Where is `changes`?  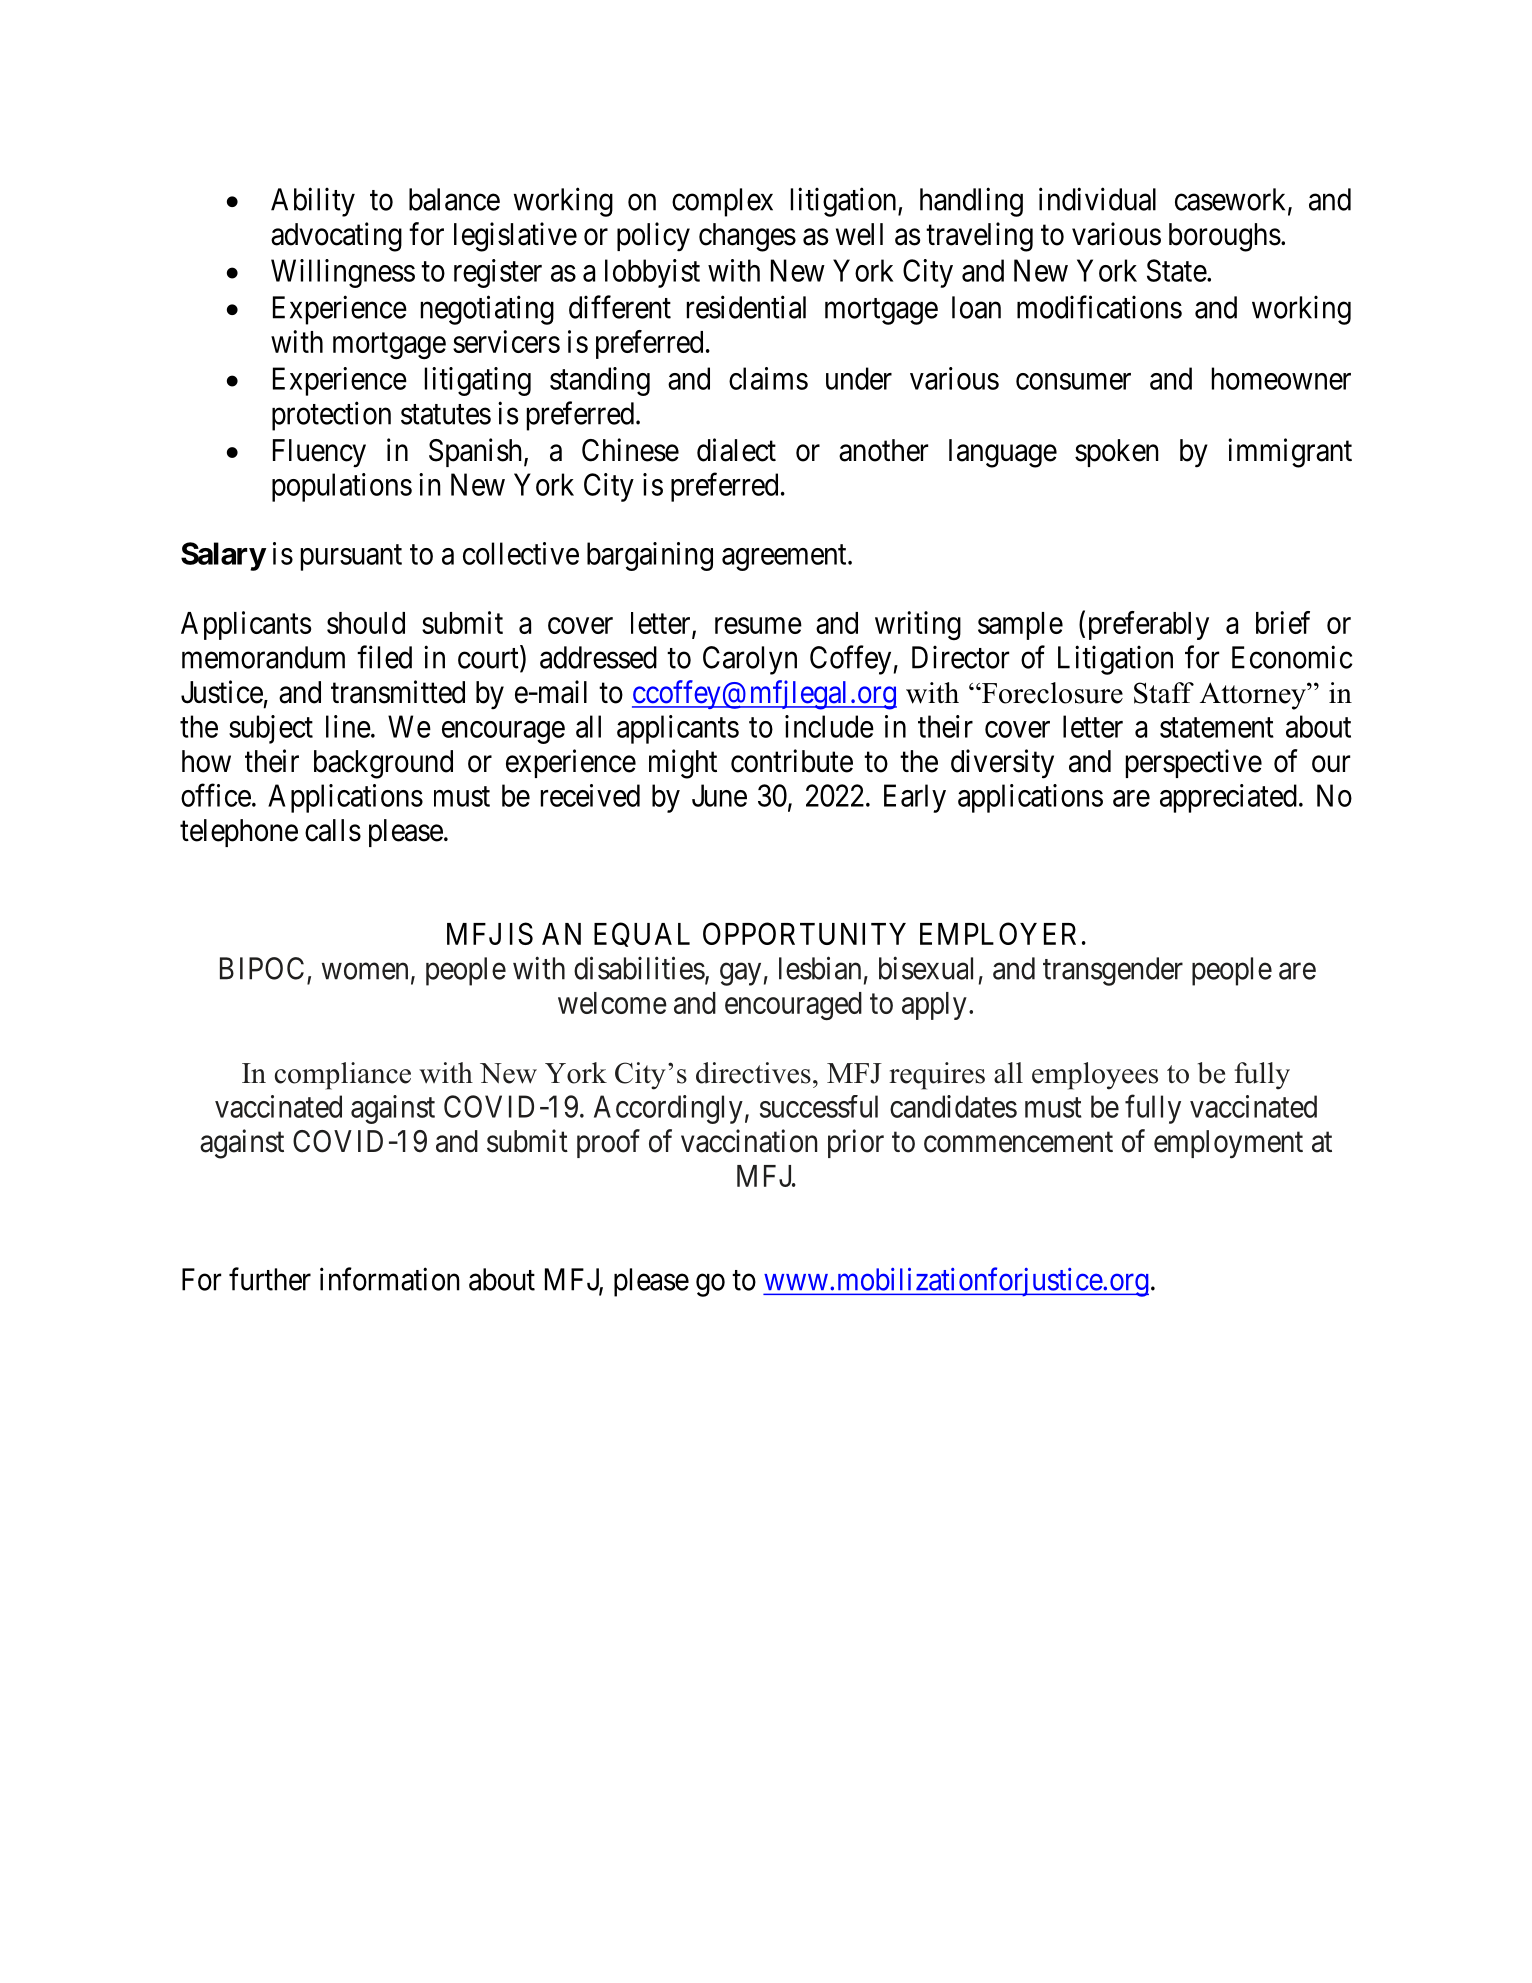
changes is located at coordinates (747, 237).
